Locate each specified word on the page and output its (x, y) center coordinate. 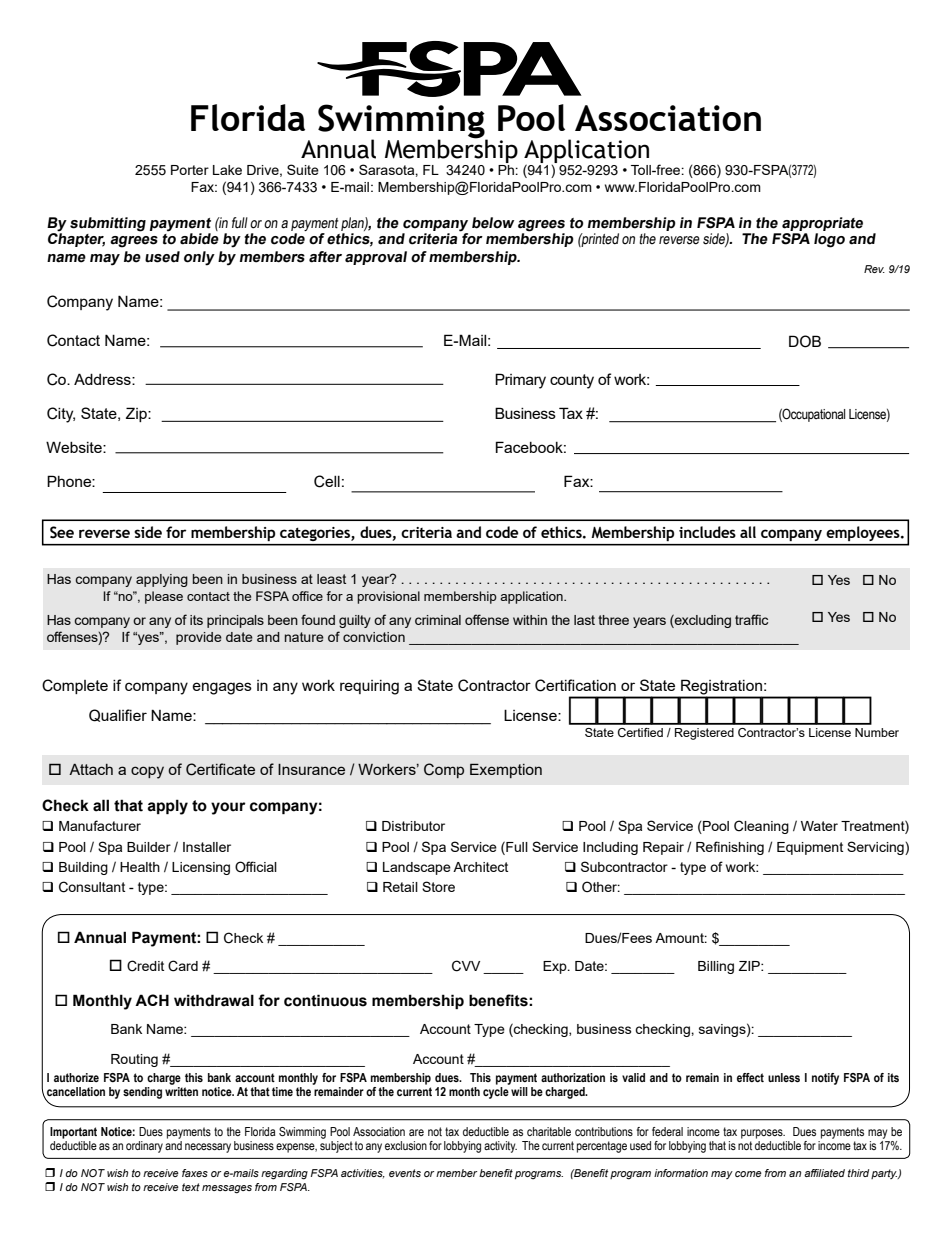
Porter (190, 170)
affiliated (824, 1173)
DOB (805, 341)
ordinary (144, 1147)
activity (500, 1147)
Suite (303, 169)
